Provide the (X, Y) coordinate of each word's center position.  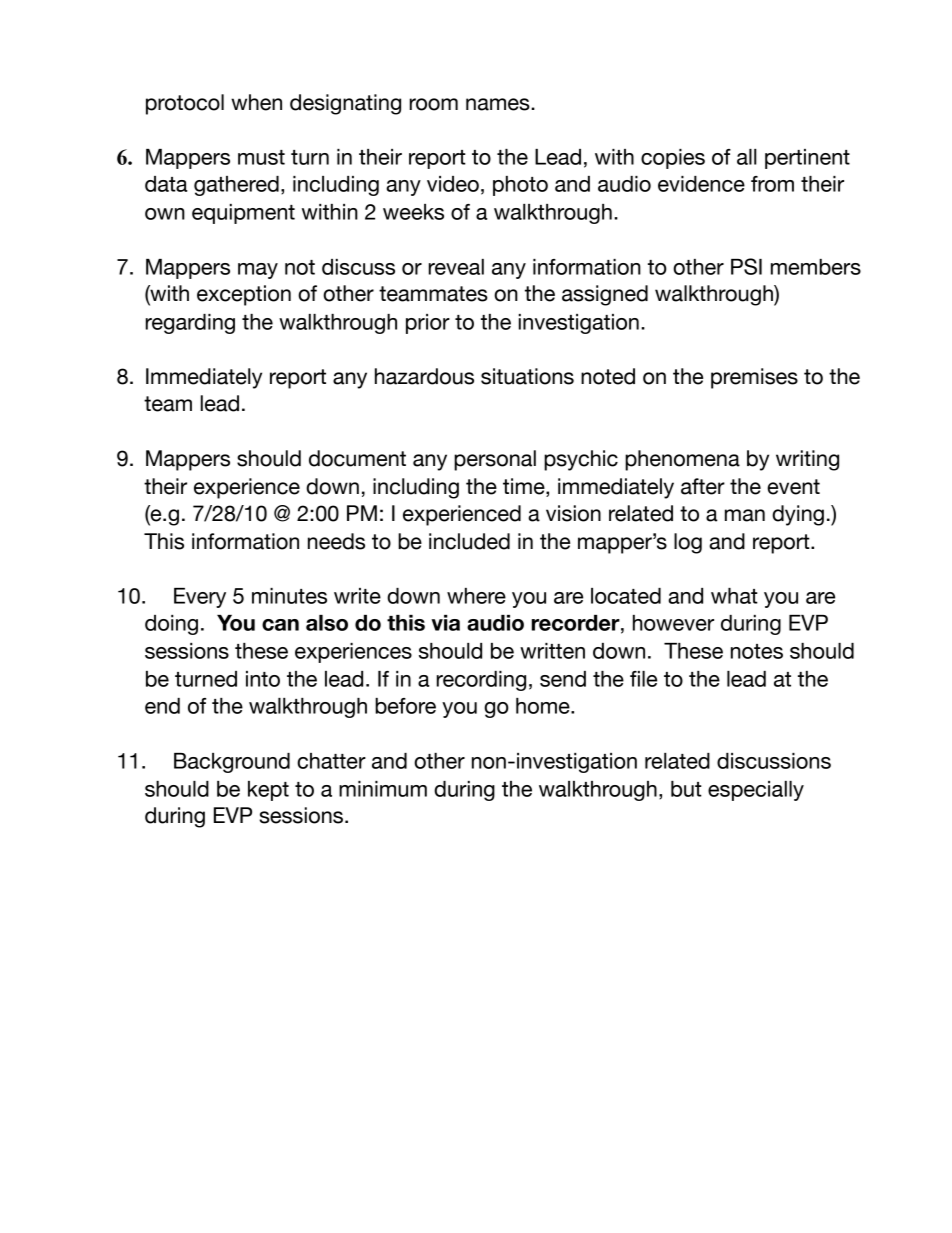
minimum (383, 789)
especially (756, 791)
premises (754, 378)
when (256, 102)
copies (673, 159)
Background (232, 763)
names (499, 104)
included (469, 541)
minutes (289, 596)
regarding (190, 324)
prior (428, 324)
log (688, 543)
